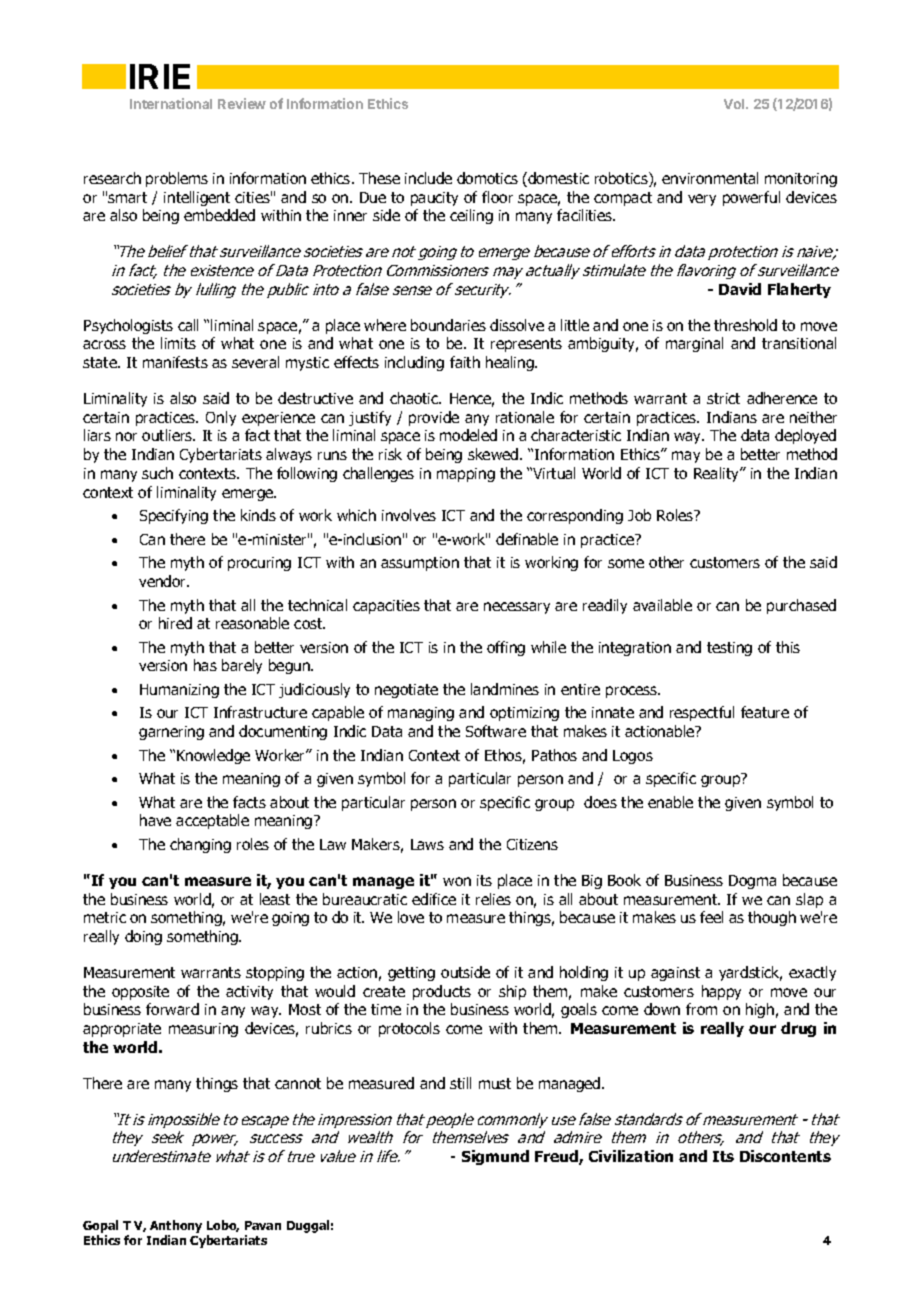  I want to click on strict, so click(723, 398).
